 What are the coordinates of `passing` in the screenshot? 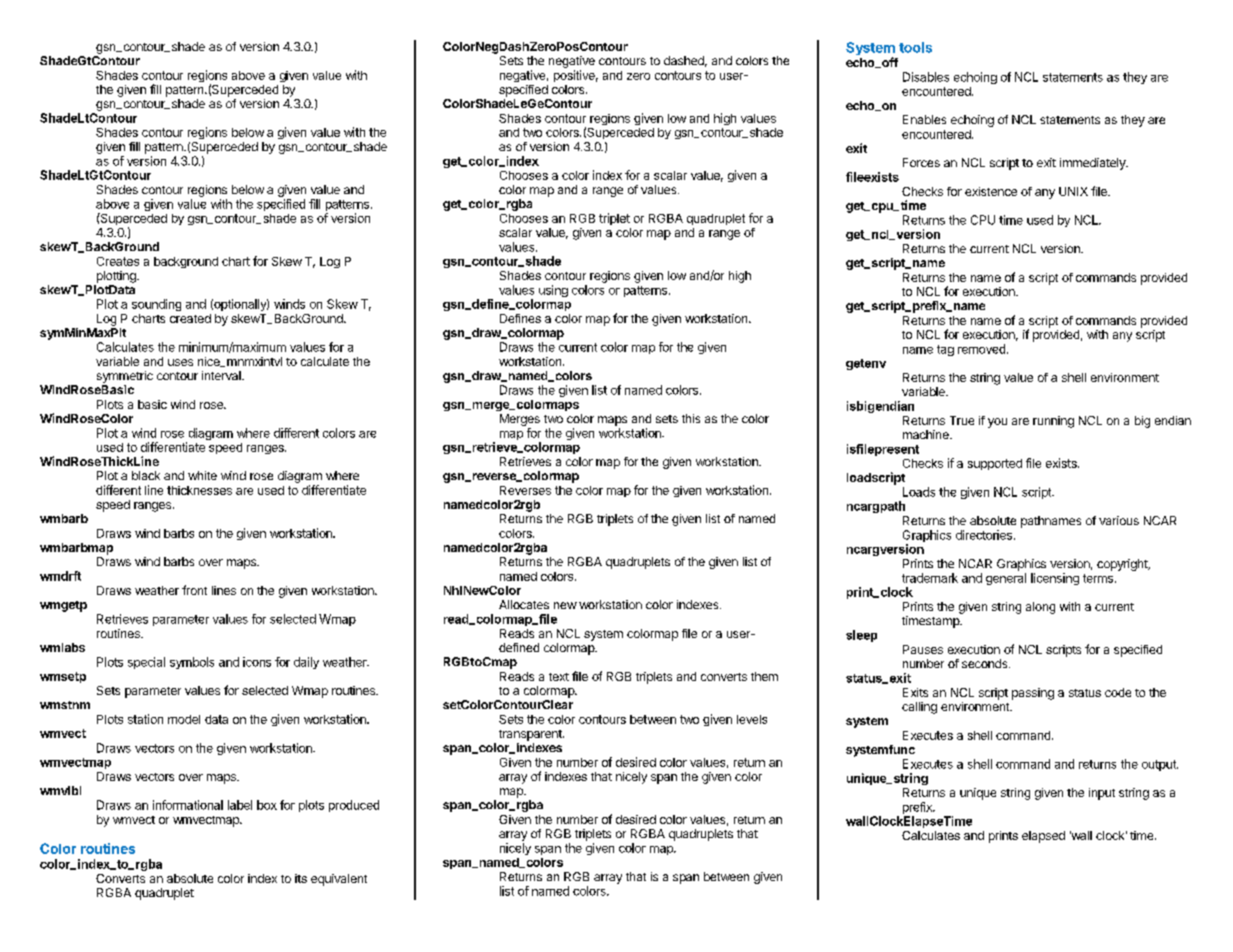 It's located at (1033, 694).
